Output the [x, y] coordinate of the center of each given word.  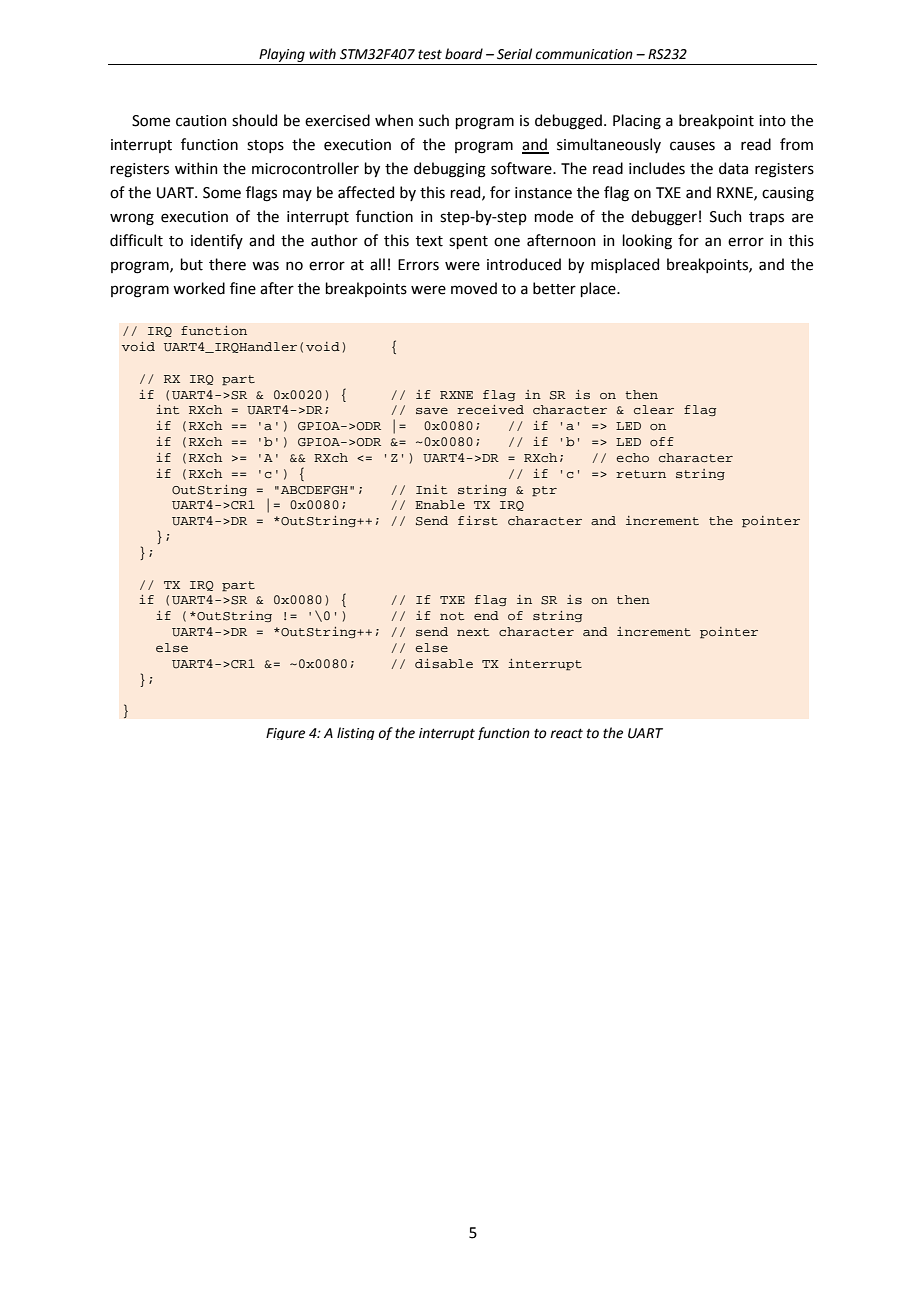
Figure [285, 734]
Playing [282, 55]
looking [647, 242]
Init [431, 489]
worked [199, 288]
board [464, 54]
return [641, 474]
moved [474, 288]
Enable [440, 504]
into [772, 121]
